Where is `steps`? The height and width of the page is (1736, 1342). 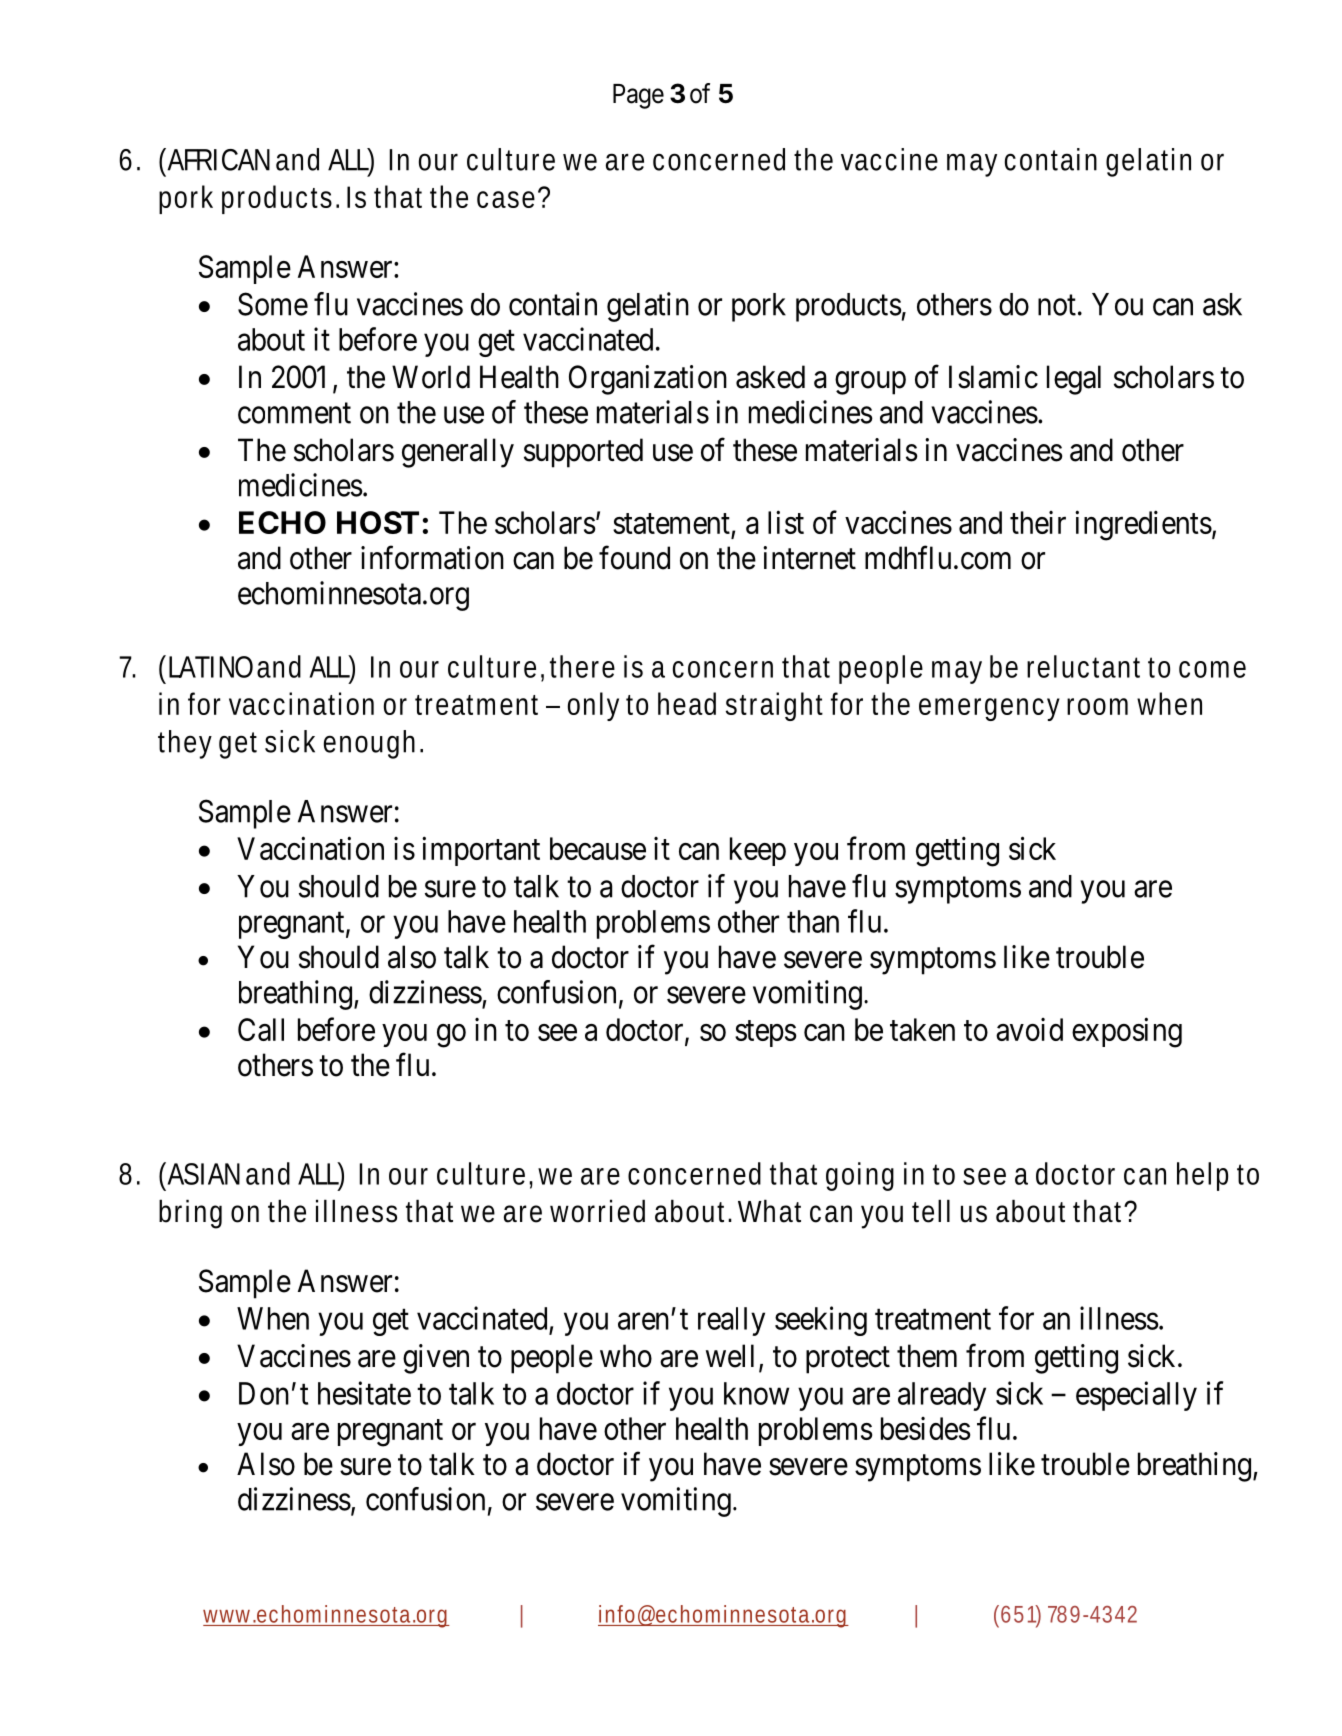 steps is located at coordinates (765, 1033).
